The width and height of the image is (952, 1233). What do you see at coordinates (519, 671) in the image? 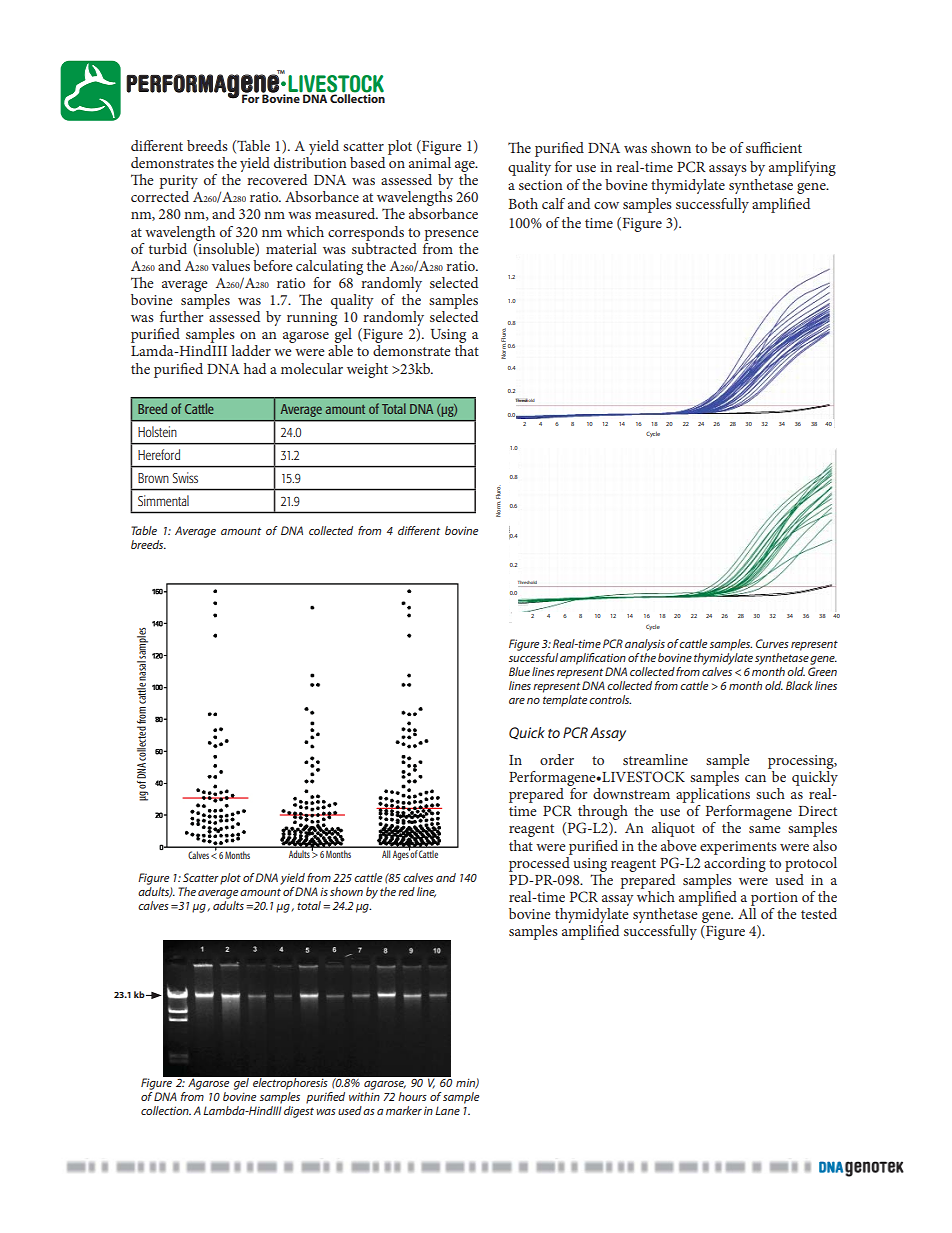
I see `Blue` at bounding box center [519, 671].
